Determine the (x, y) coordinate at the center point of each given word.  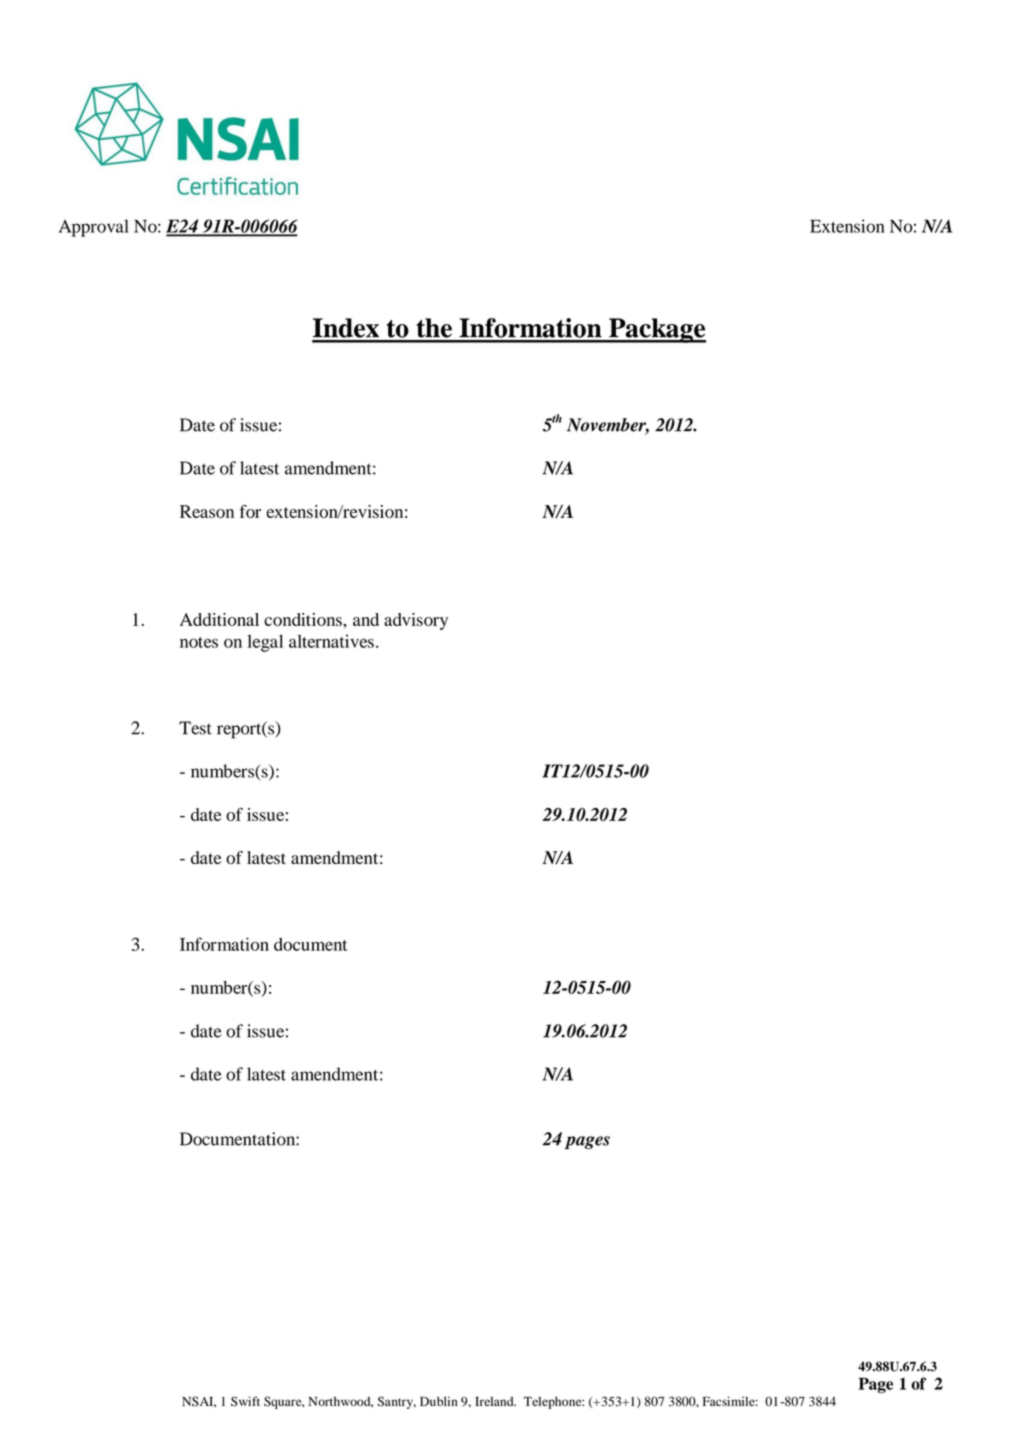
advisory (416, 621)
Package (656, 330)
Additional (219, 619)
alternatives (331, 641)
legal (265, 643)
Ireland (495, 1401)
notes (199, 642)
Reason (207, 511)
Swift (245, 1401)
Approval (94, 228)
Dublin (439, 1401)
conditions (304, 619)
